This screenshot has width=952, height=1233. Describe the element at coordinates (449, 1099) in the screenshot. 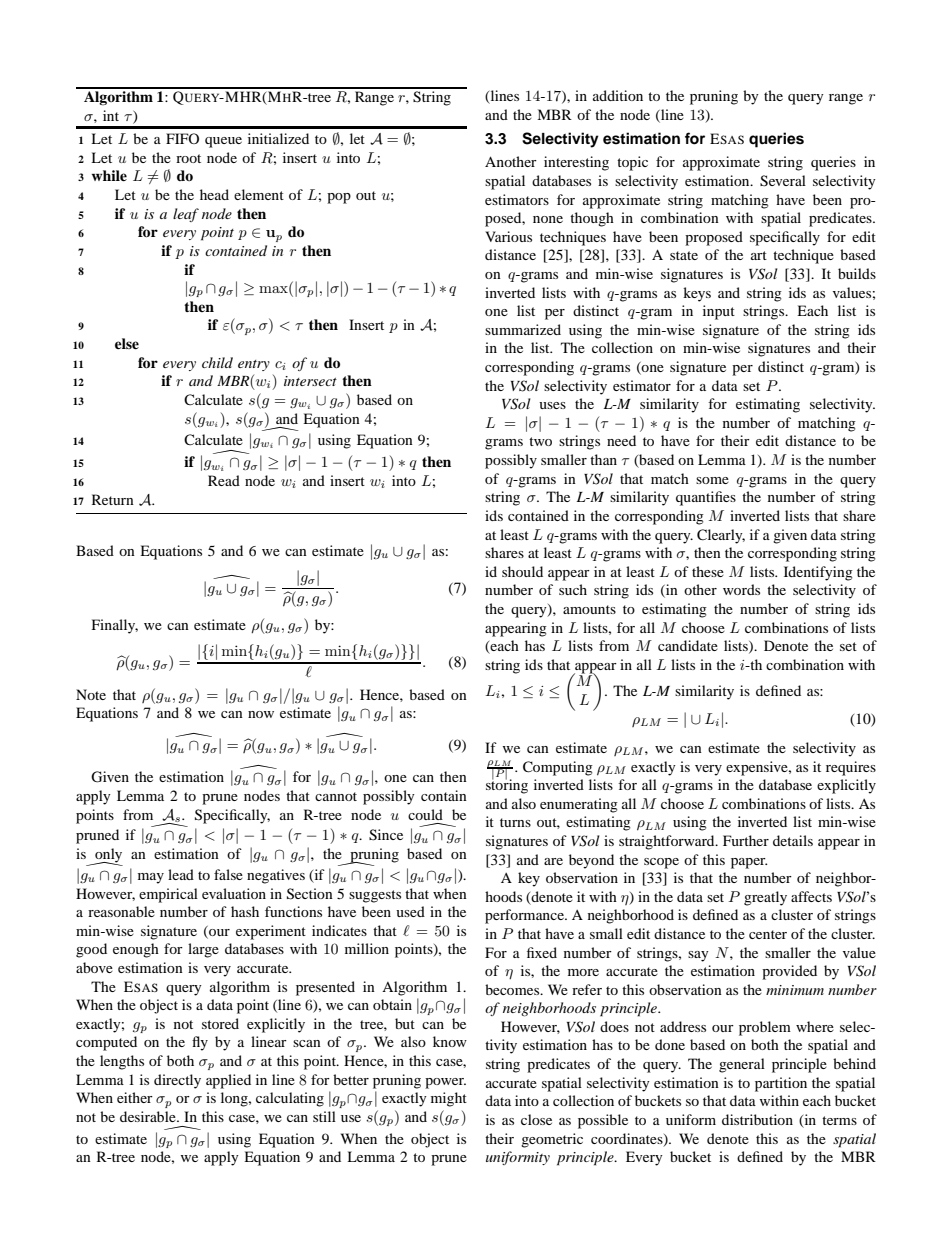

I see `might` at that location.
